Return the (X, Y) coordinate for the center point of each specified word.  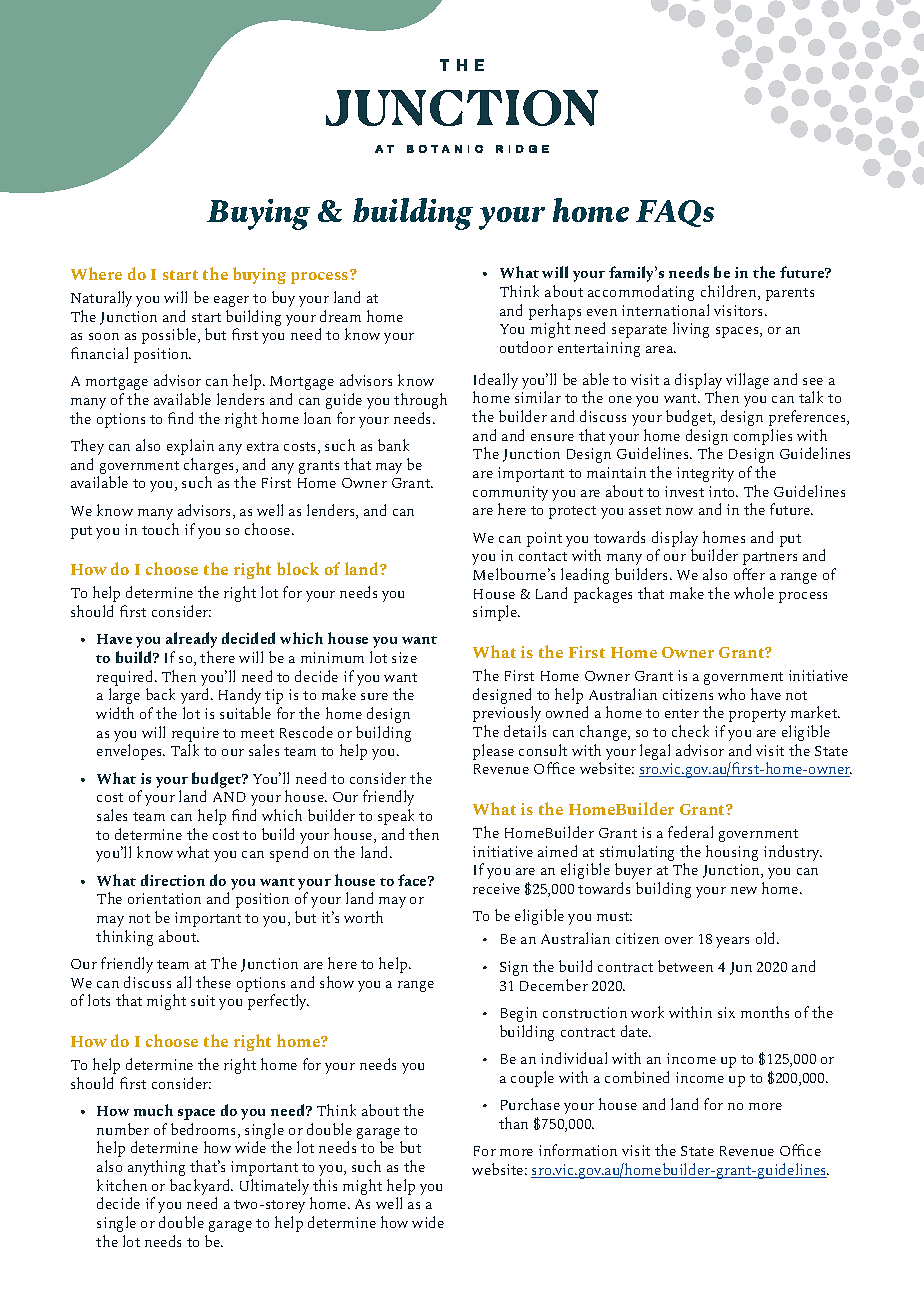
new (744, 890)
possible (170, 336)
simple (496, 613)
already (191, 640)
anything (156, 1168)
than (513, 1123)
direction (173, 880)
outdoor (526, 347)
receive (496, 888)
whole (754, 593)
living (691, 330)
